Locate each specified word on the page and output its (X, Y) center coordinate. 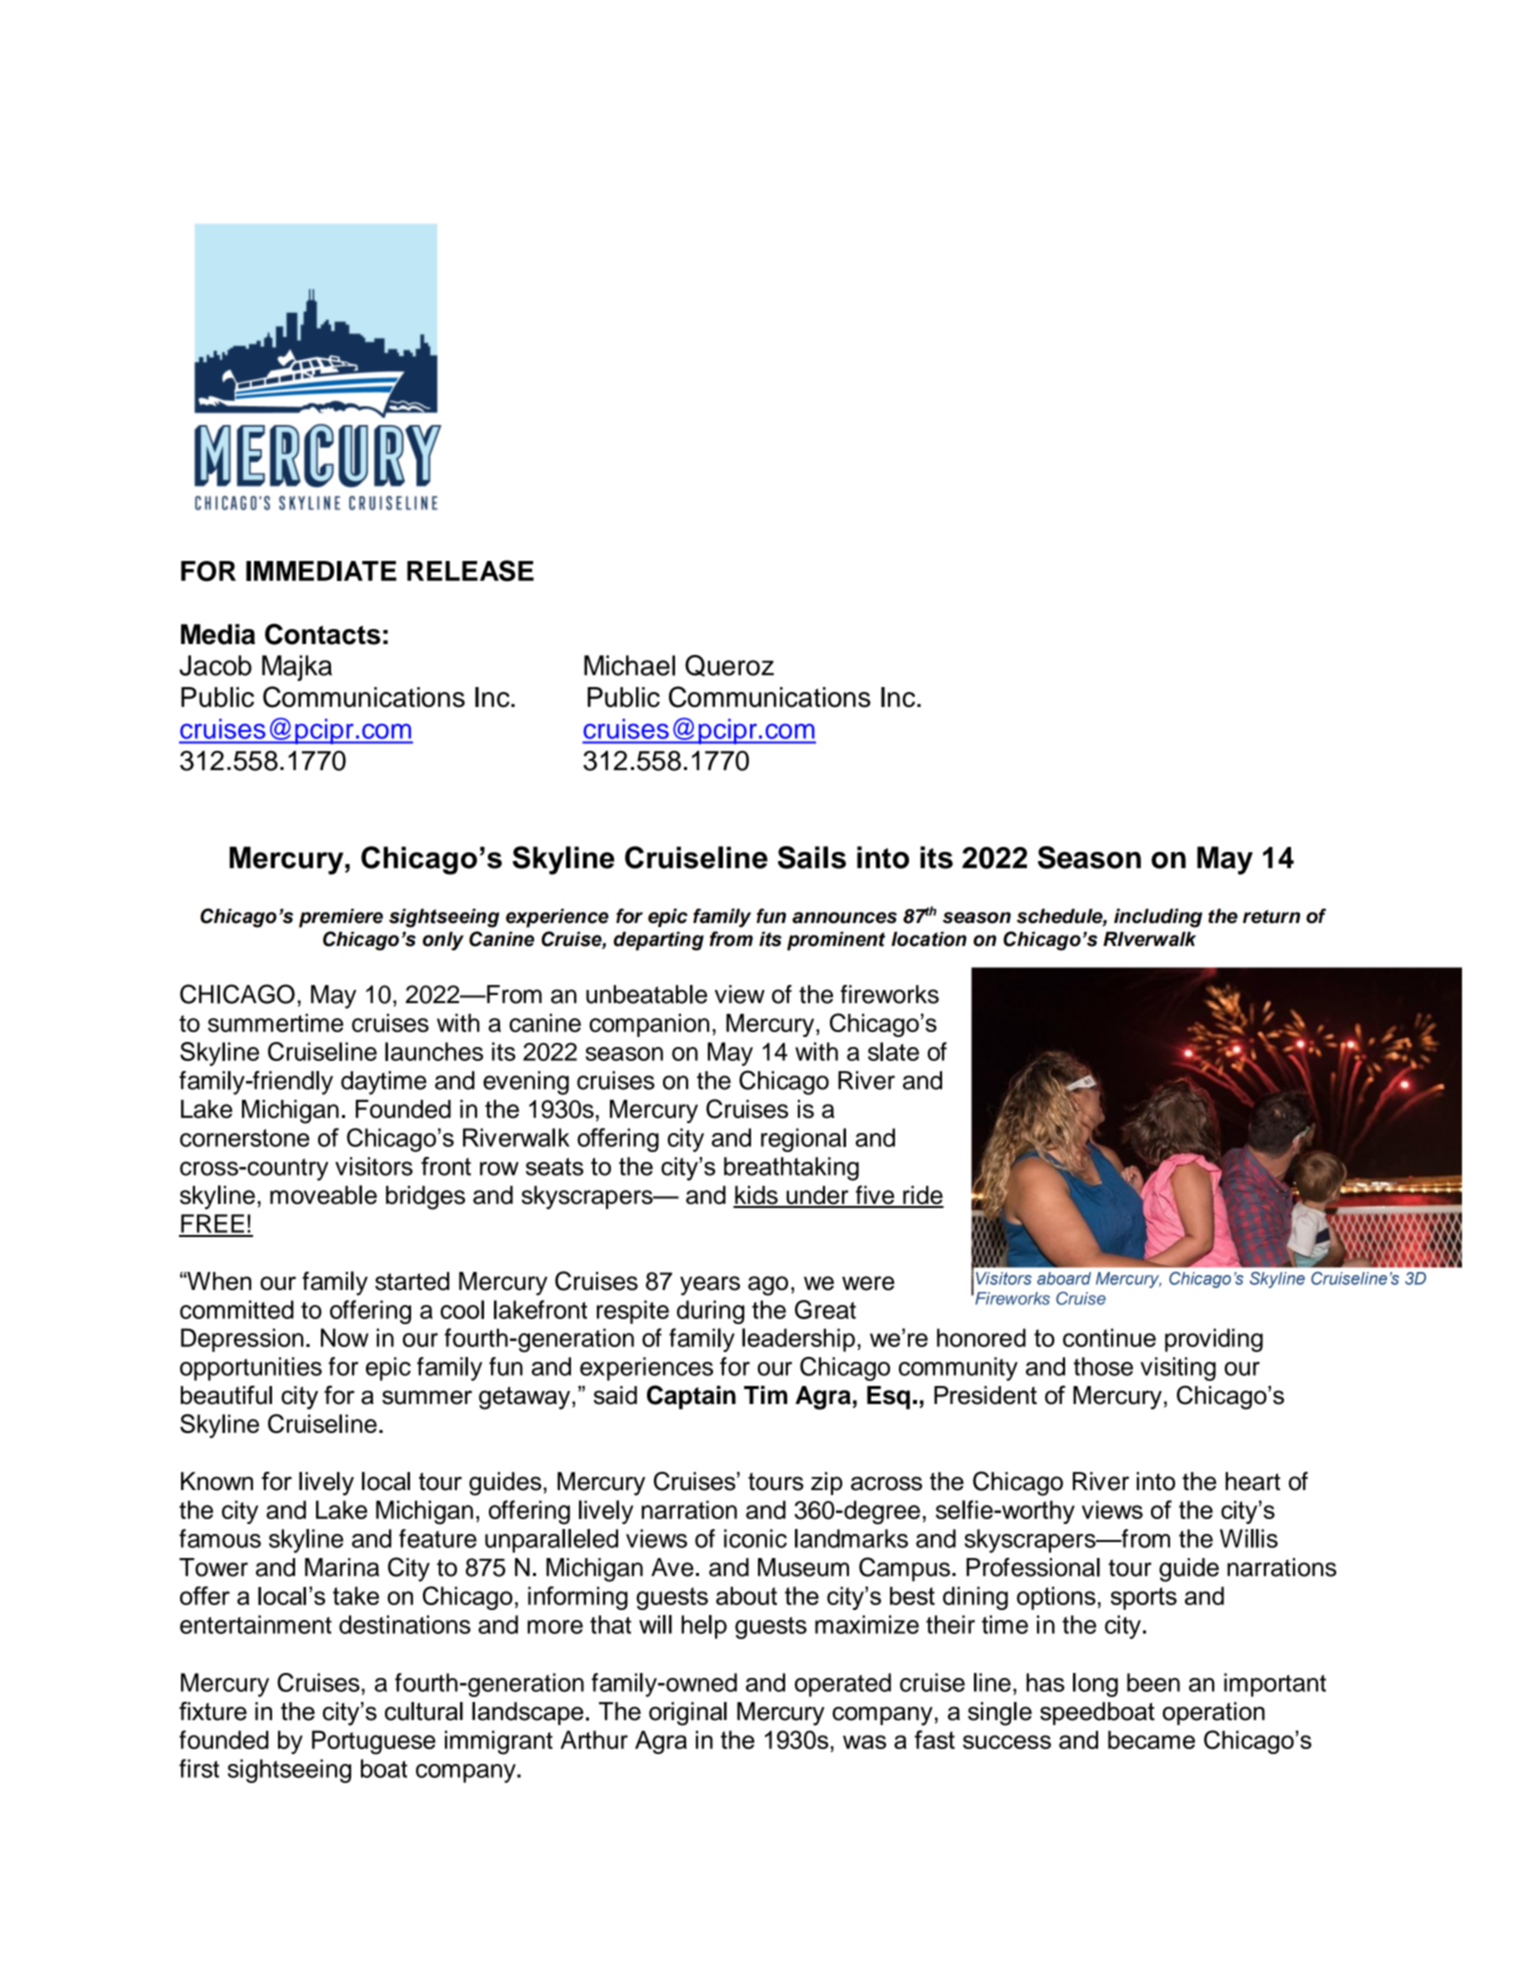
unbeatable (646, 994)
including (1158, 918)
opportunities (251, 1369)
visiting (1178, 1369)
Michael (629, 665)
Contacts (323, 634)
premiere (341, 918)
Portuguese (374, 1742)
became (1151, 1739)
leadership (798, 1340)
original (688, 1714)
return (1271, 917)
